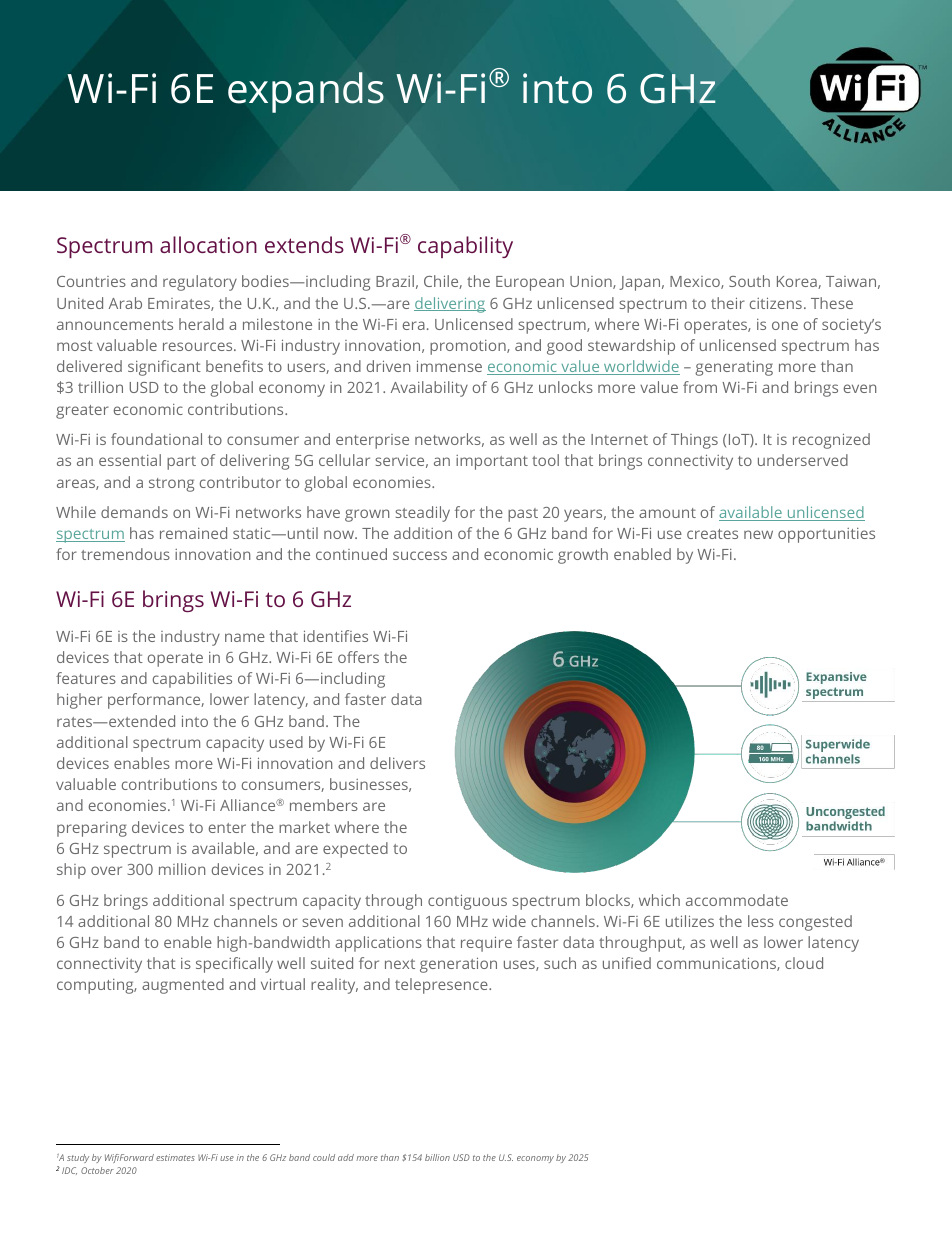 The image size is (952, 1233). I want to click on offers, so click(358, 657).
